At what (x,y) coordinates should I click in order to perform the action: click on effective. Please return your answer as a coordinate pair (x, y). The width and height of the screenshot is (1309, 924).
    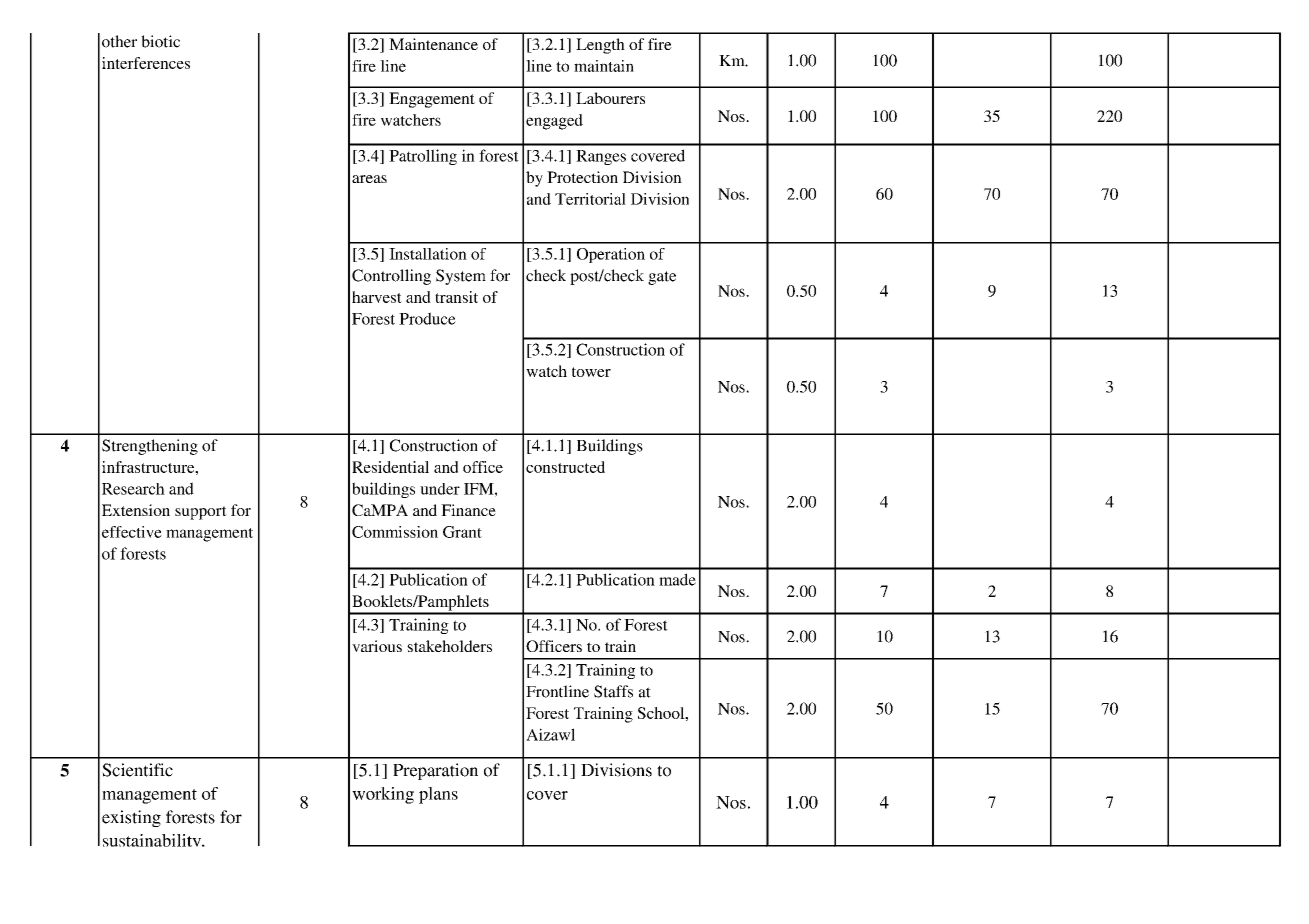
    Looking at the image, I should click on (132, 532).
